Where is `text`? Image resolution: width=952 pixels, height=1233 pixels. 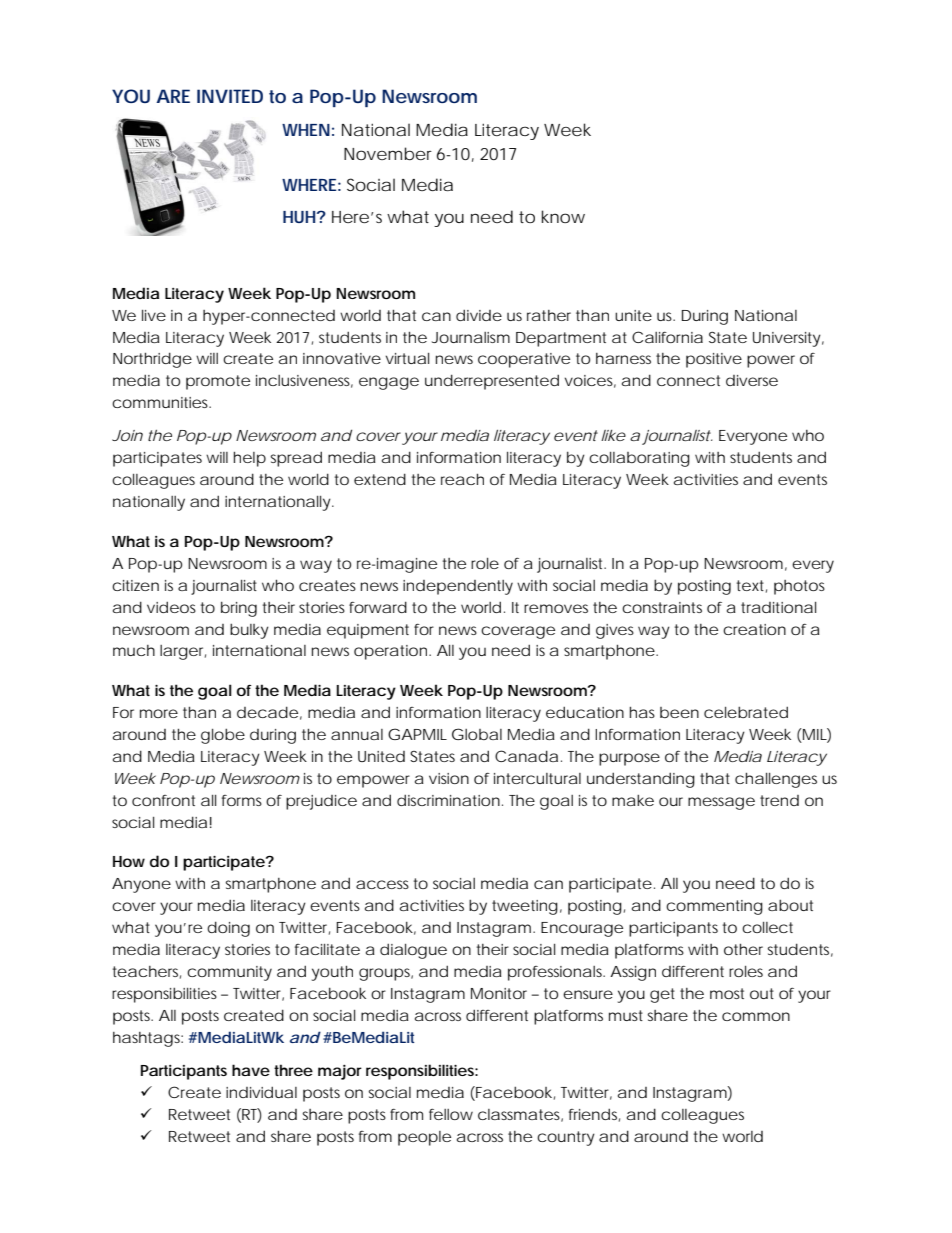
text is located at coordinates (752, 586).
